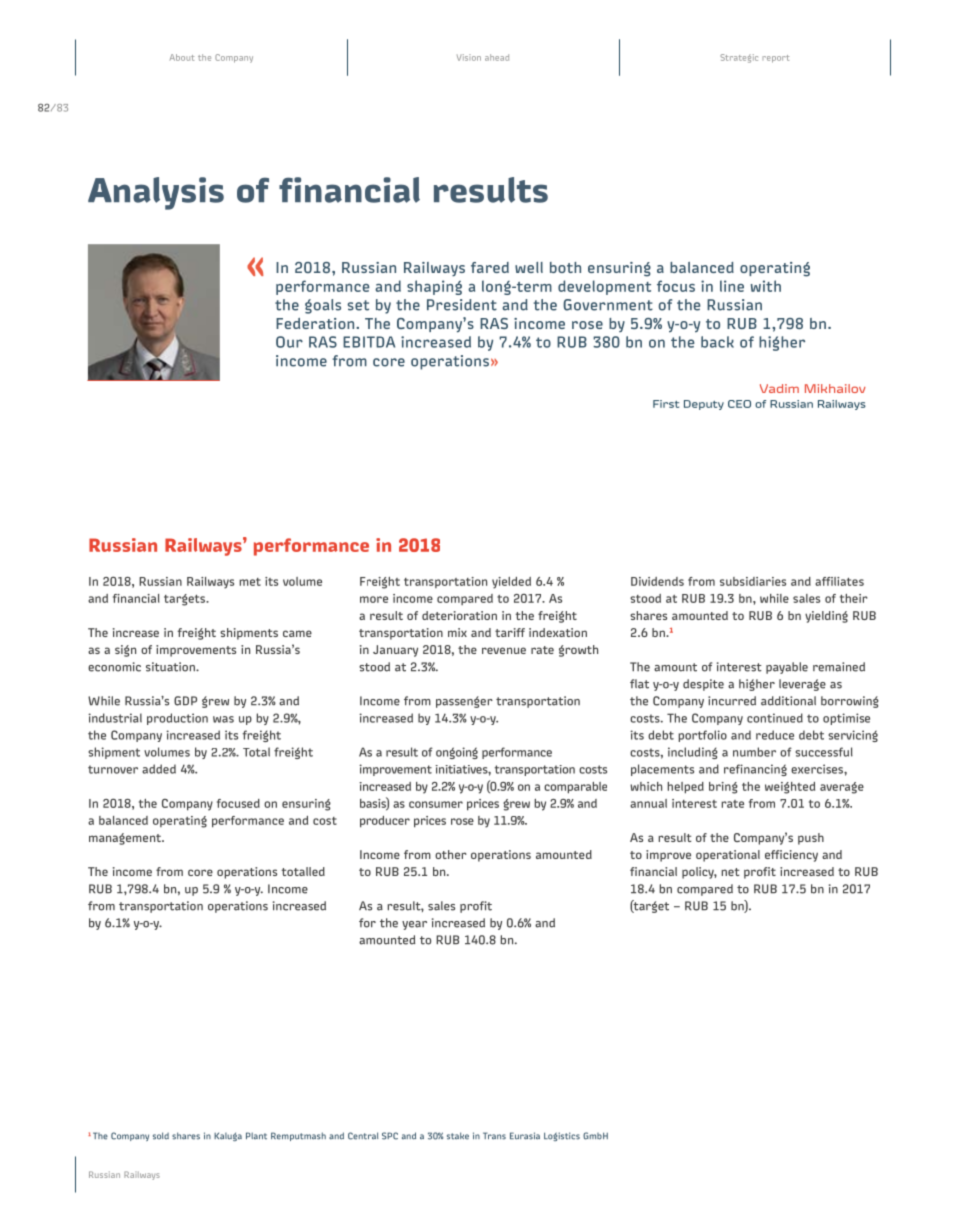 The height and width of the screenshot is (1232, 967). Describe the element at coordinates (126, 839) in the screenshot. I see `management` at that location.
